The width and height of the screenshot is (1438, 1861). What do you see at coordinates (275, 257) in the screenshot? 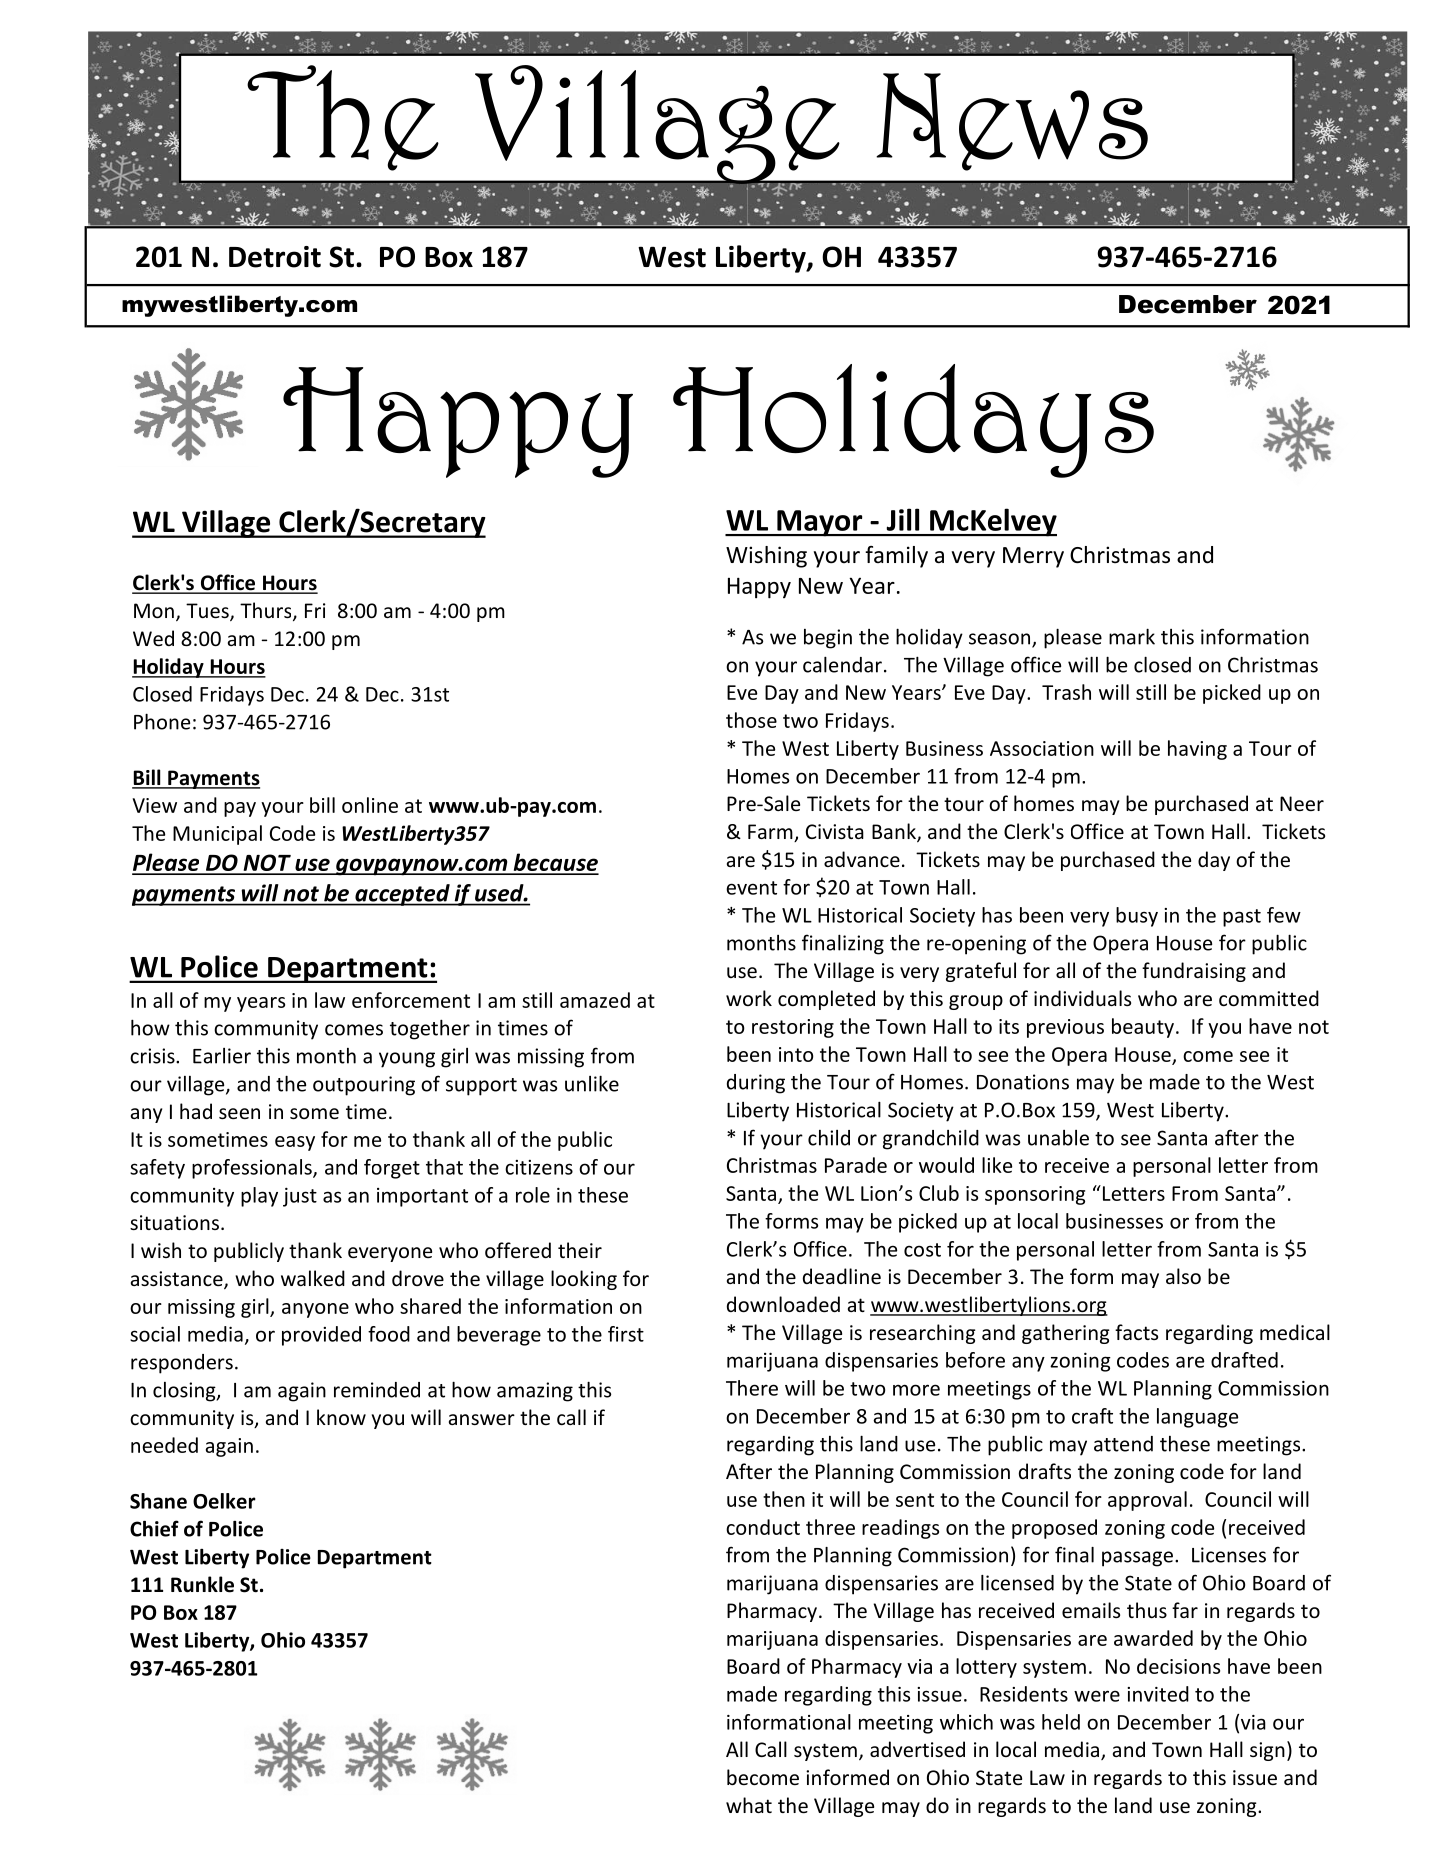
I see `Detroit` at bounding box center [275, 257].
